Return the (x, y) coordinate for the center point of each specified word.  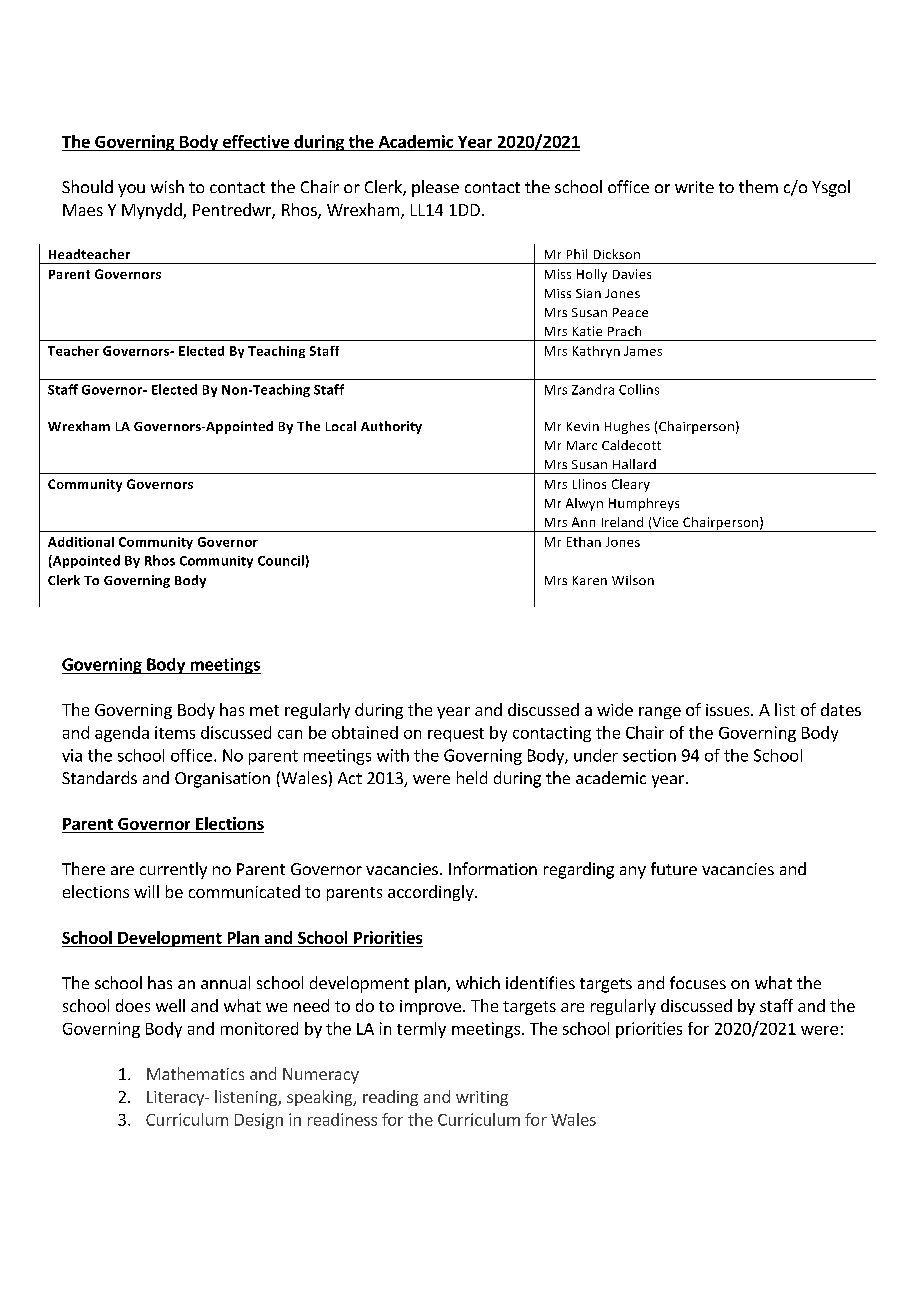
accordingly (432, 893)
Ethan (584, 542)
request (456, 735)
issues (729, 710)
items (175, 732)
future (674, 868)
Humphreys (644, 504)
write (694, 187)
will (146, 891)
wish (167, 186)
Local (341, 426)
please (435, 188)
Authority (391, 427)
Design (259, 1121)
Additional (81, 542)
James (643, 351)
